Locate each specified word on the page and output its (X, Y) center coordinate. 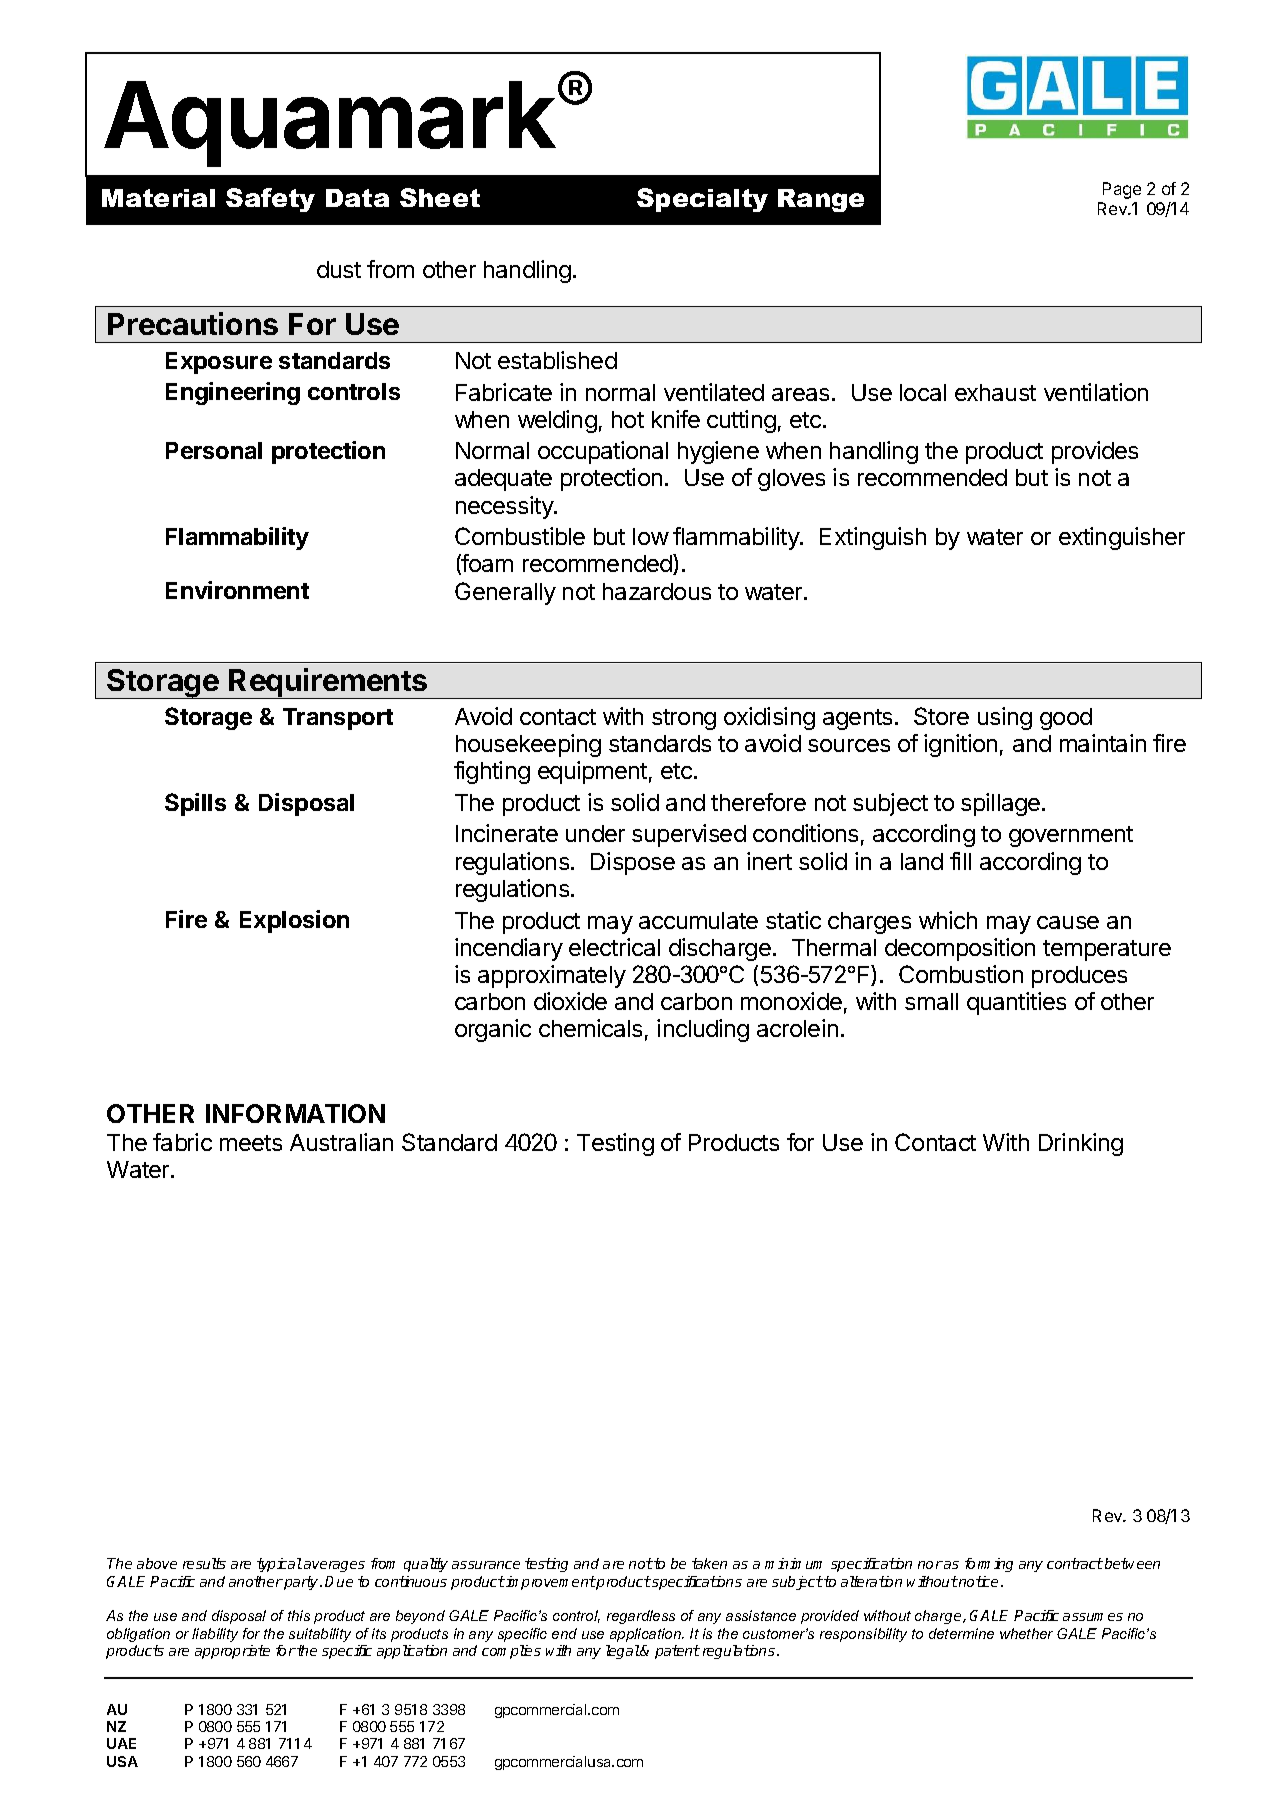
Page (1122, 190)
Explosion (294, 921)
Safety (270, 200)
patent (677, 1652)
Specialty (702, 200)
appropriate (232, 1652)
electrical (614, 947)
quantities (1016, 1003)
